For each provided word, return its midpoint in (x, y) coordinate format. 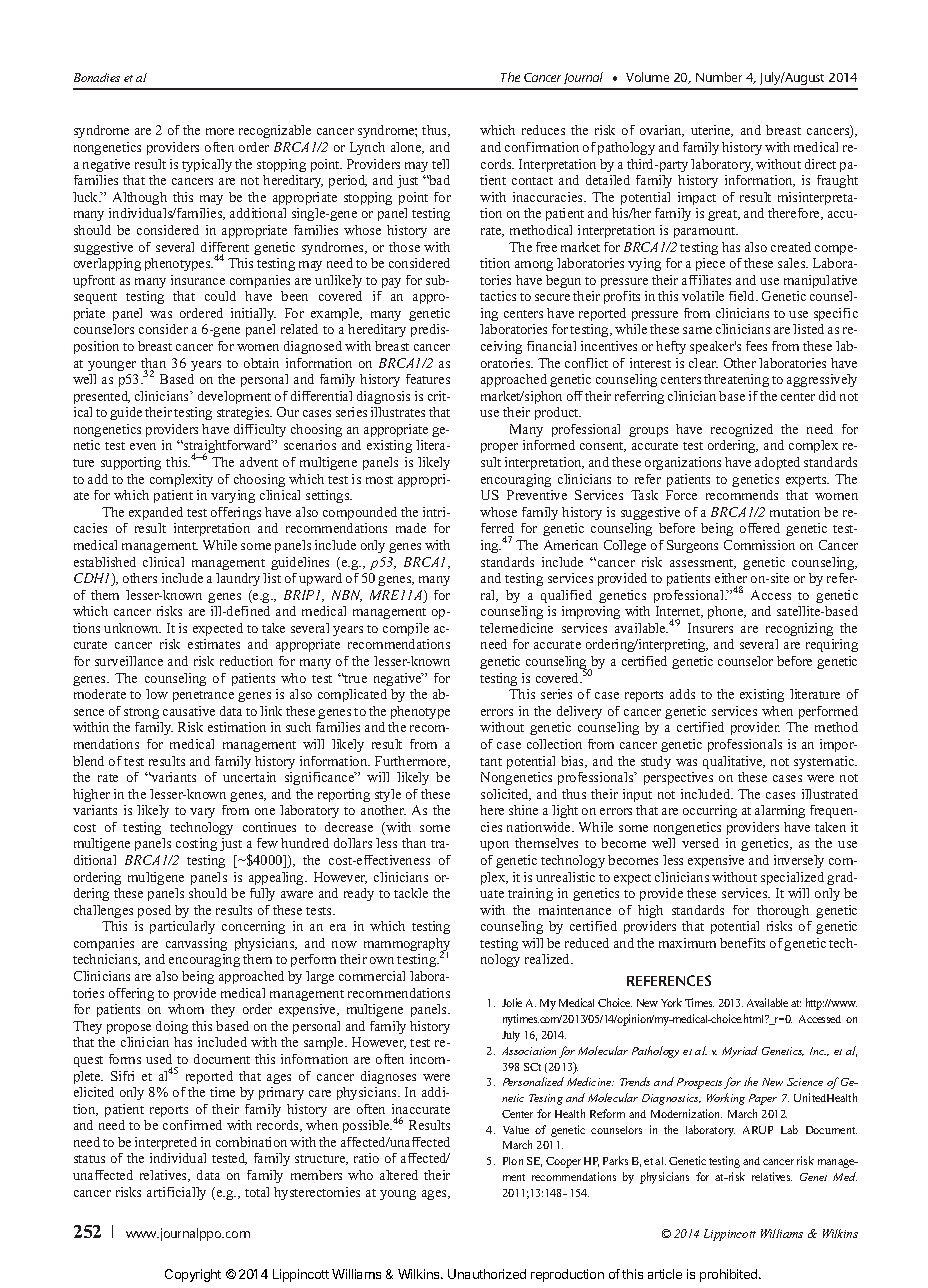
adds (682, 694)
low (157, 694)
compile (406, 629)
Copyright (193, 1275)
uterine (712, 131)
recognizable (275, 131)
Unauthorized (487, 1274)
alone (407, 148)
